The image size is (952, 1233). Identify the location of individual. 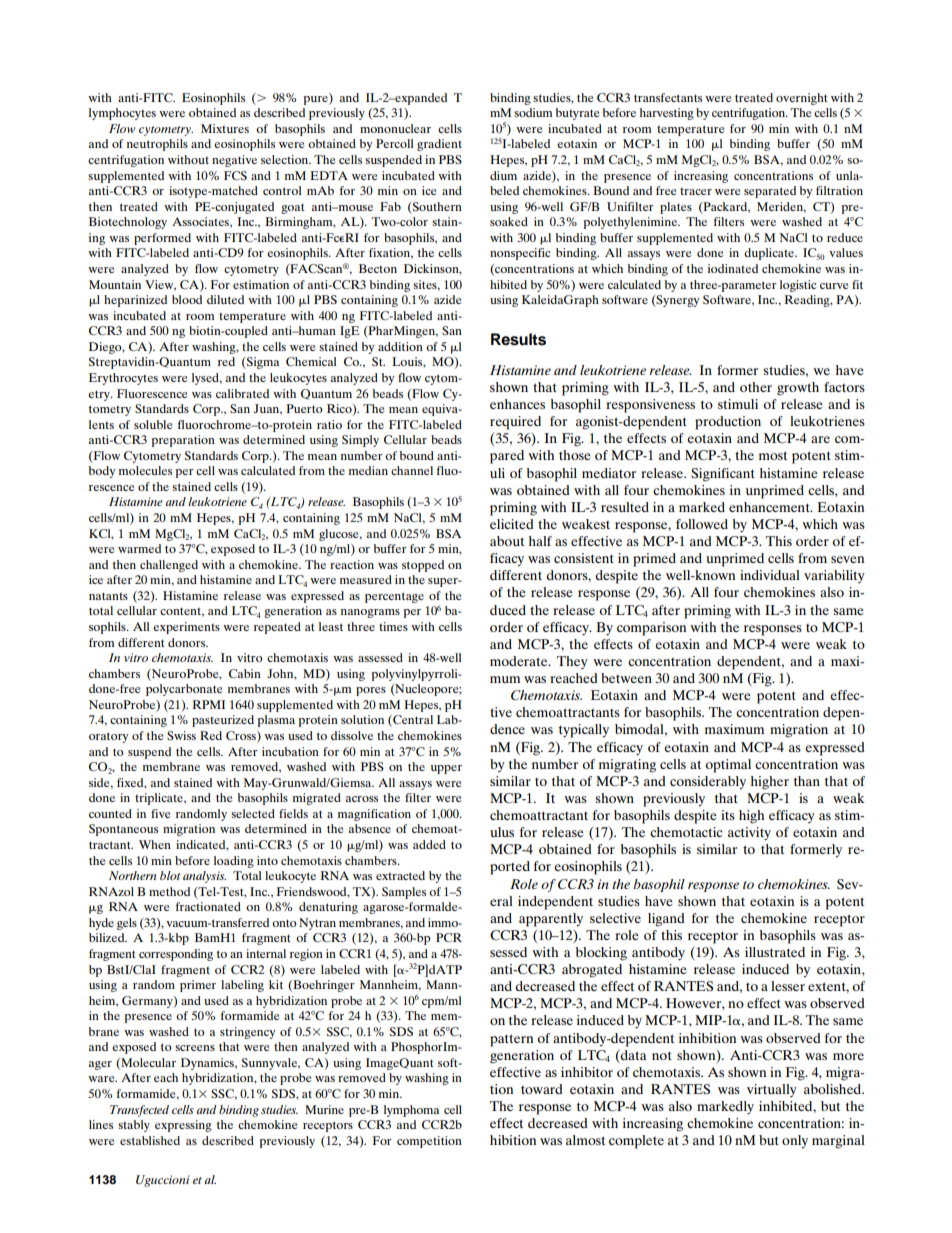
(770, 575).
